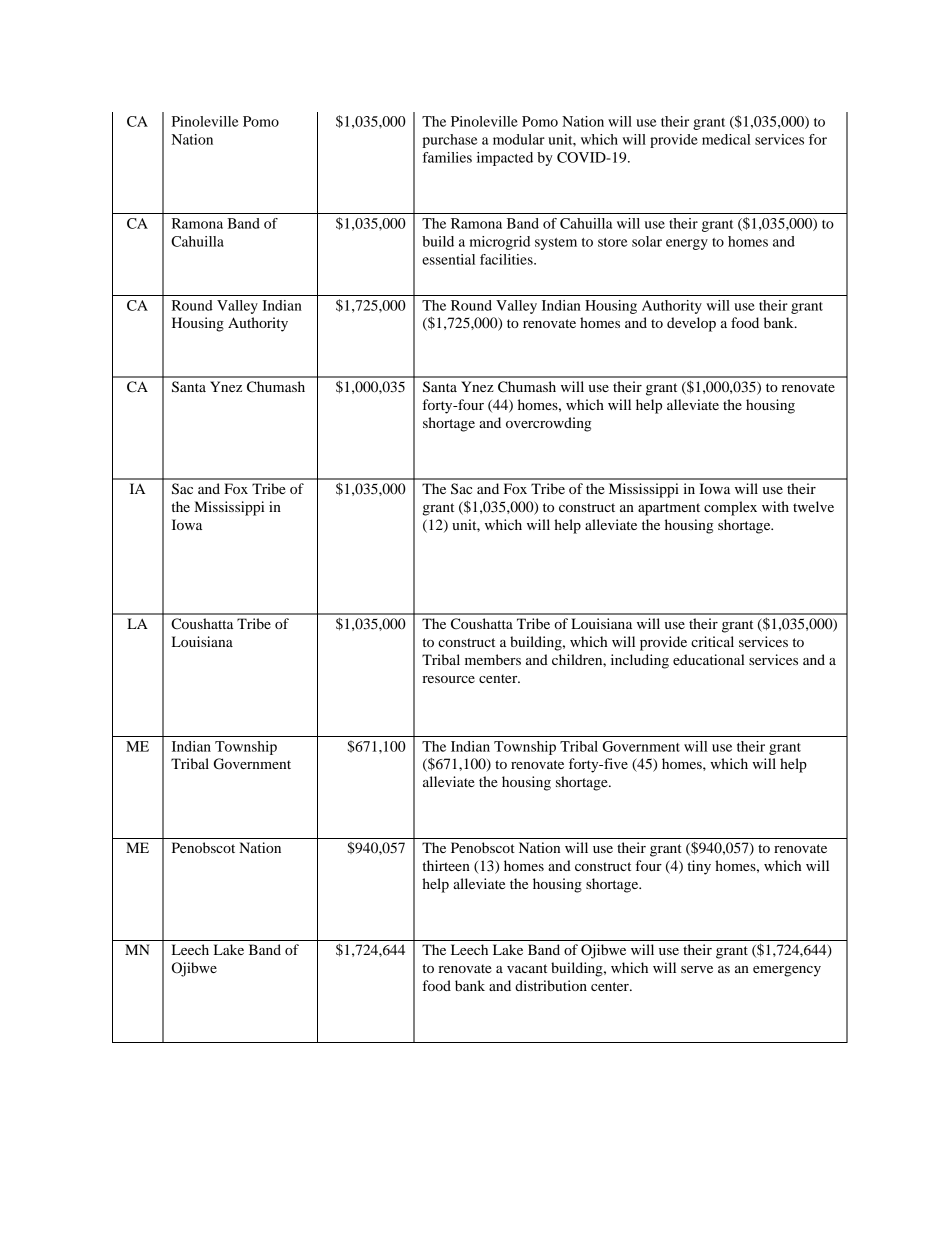 The height and width of the page is (1233, 952). What do you see at coordinates (493, 659) in the page?
I see `members` at bounding box center [493, 659].
